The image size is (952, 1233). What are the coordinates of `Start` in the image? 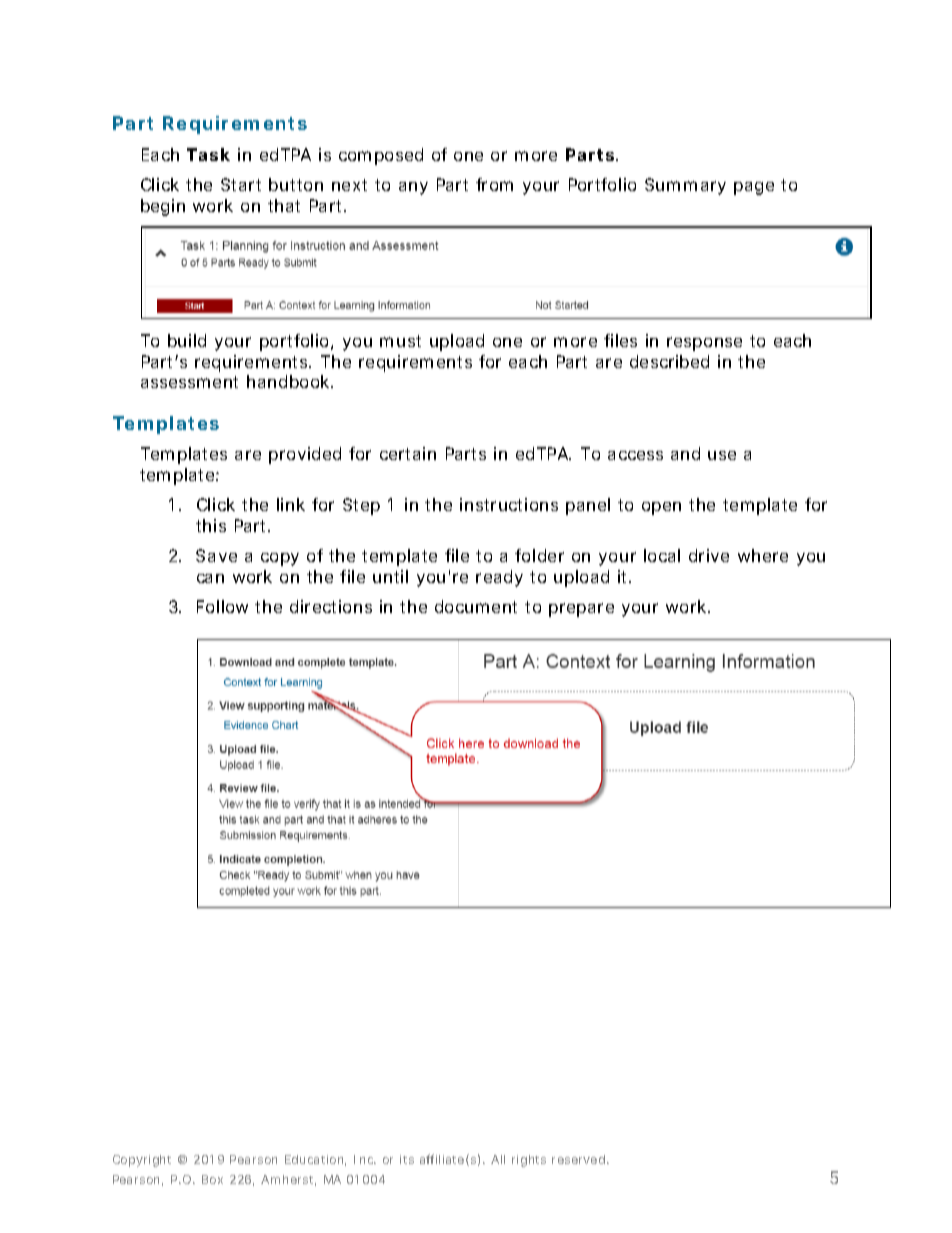 It's located at (241, 184).
